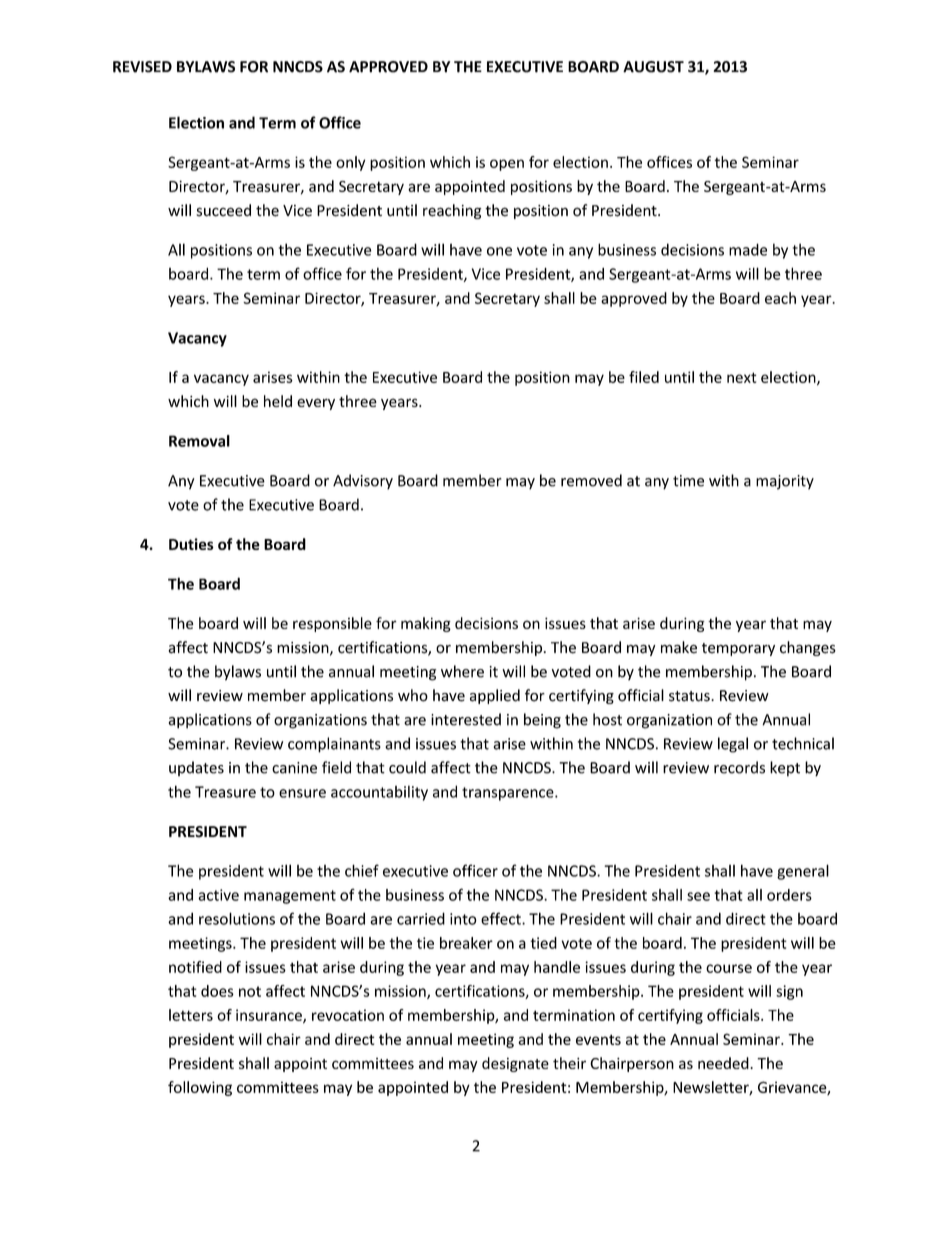 The height and width of the image is (1233, 952). What do you see at coordinates (738, 649) in the image?
I see `temporary` at bounding box center [738, 649].
